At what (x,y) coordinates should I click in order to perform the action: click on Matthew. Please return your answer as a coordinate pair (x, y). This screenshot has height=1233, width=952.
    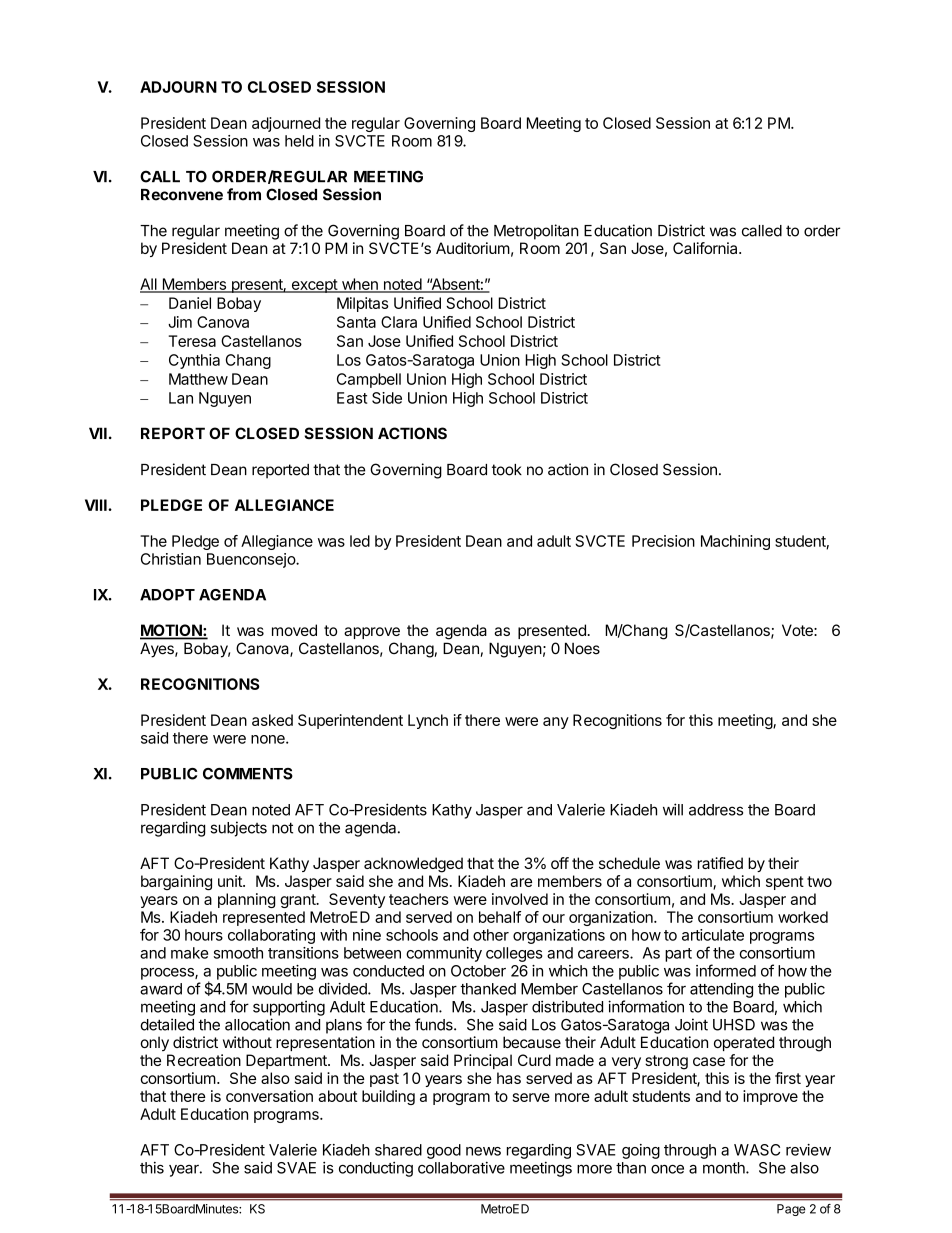
    Looking at the image, I should click on (198, 379).
